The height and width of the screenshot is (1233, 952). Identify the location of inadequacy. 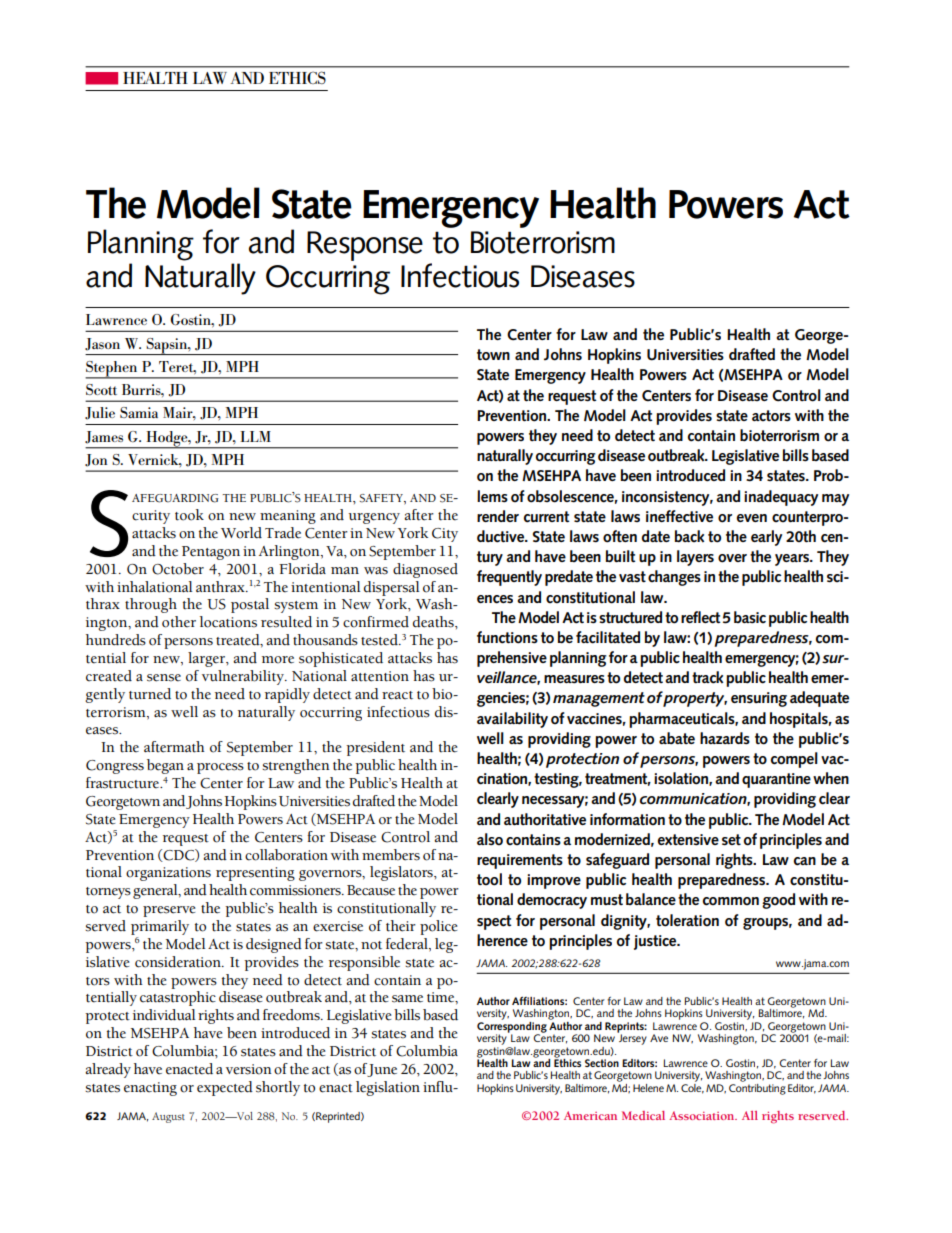
(781, 498).
